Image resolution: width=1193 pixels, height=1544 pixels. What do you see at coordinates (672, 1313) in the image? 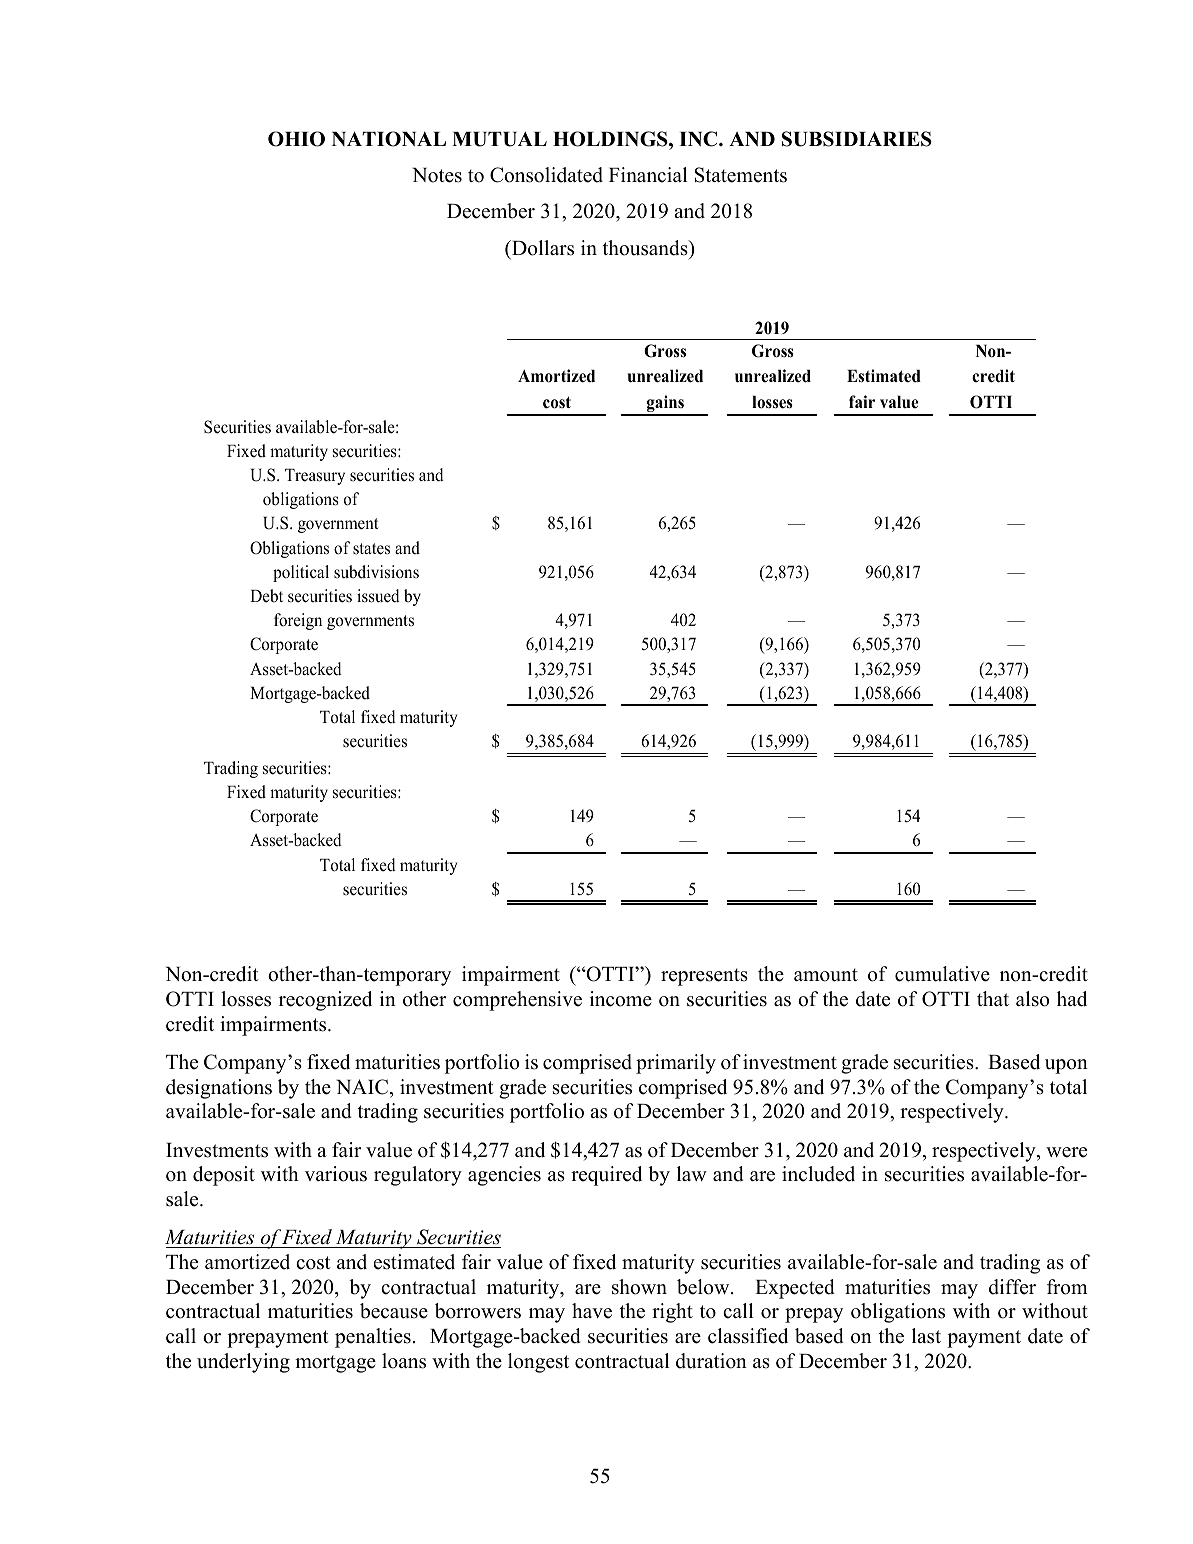
I see `right` at bounding box center [672, 1313].
